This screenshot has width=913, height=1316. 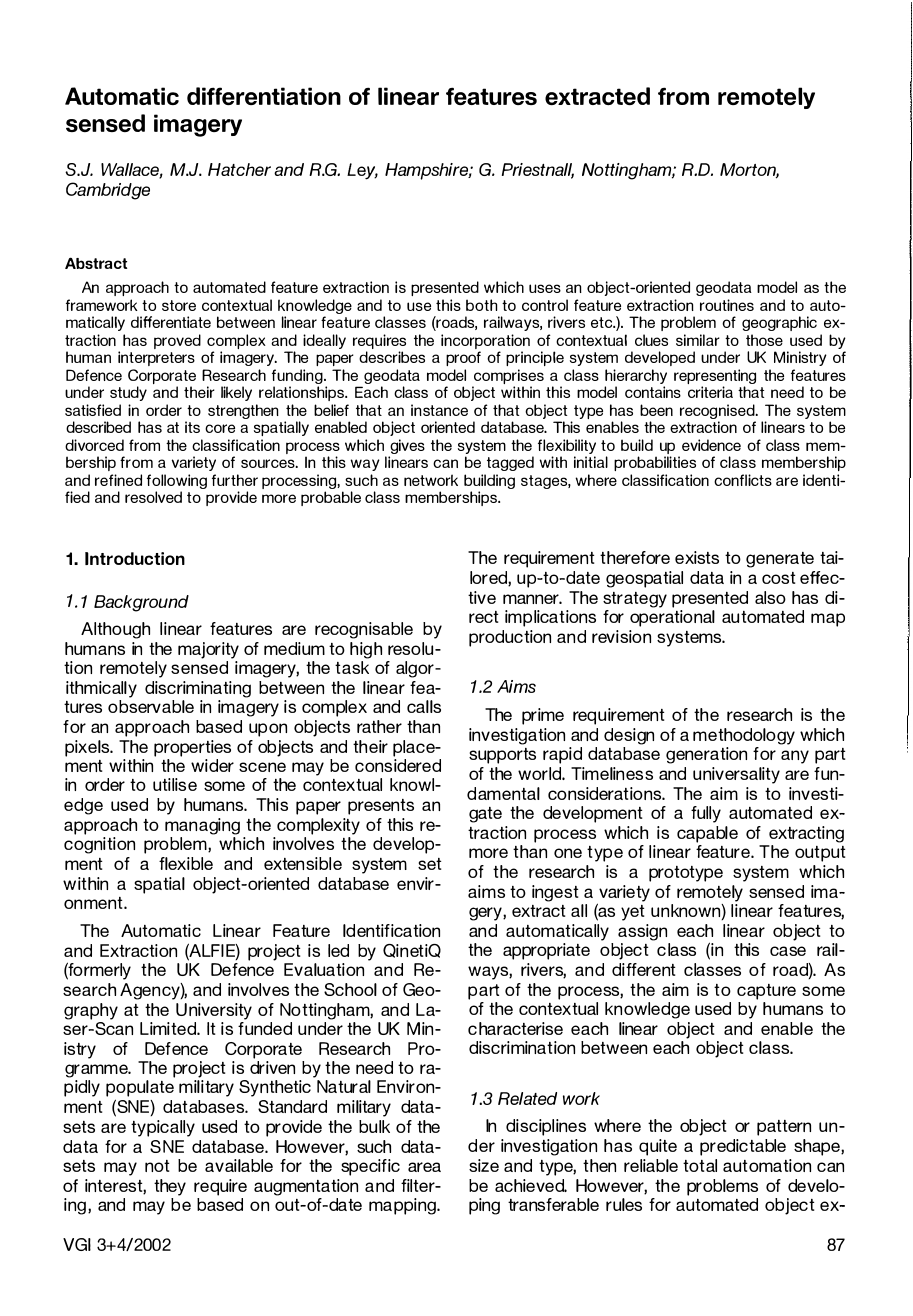 What do you see at coordinates (510, 463) in the screenshot?
I see `tagged` at bounding box center [510, 463].
